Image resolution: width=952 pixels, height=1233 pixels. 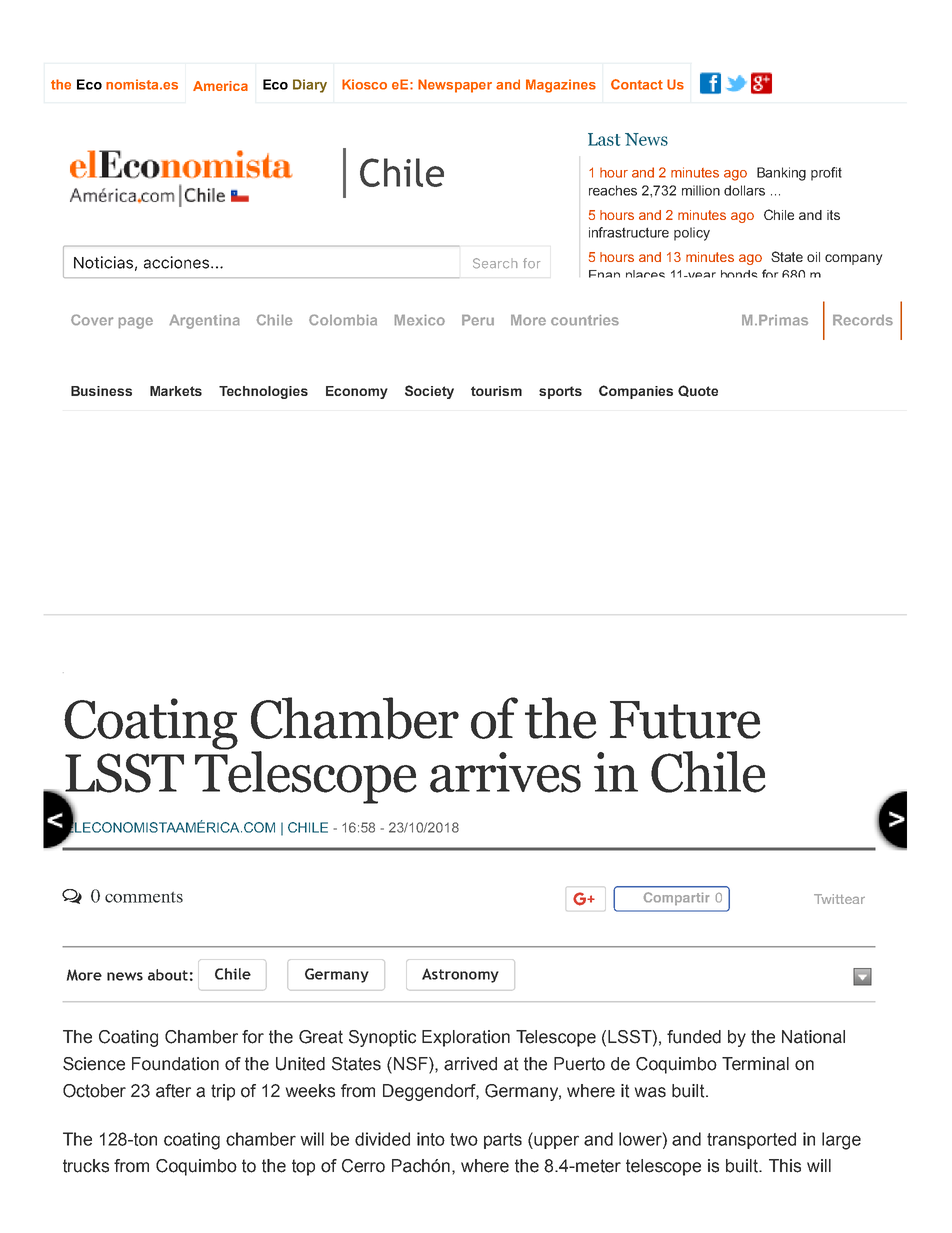 What do you see at coordinates (173, 1091) in the screenshot?
I see `after` at bounding box center [173, 1091].
